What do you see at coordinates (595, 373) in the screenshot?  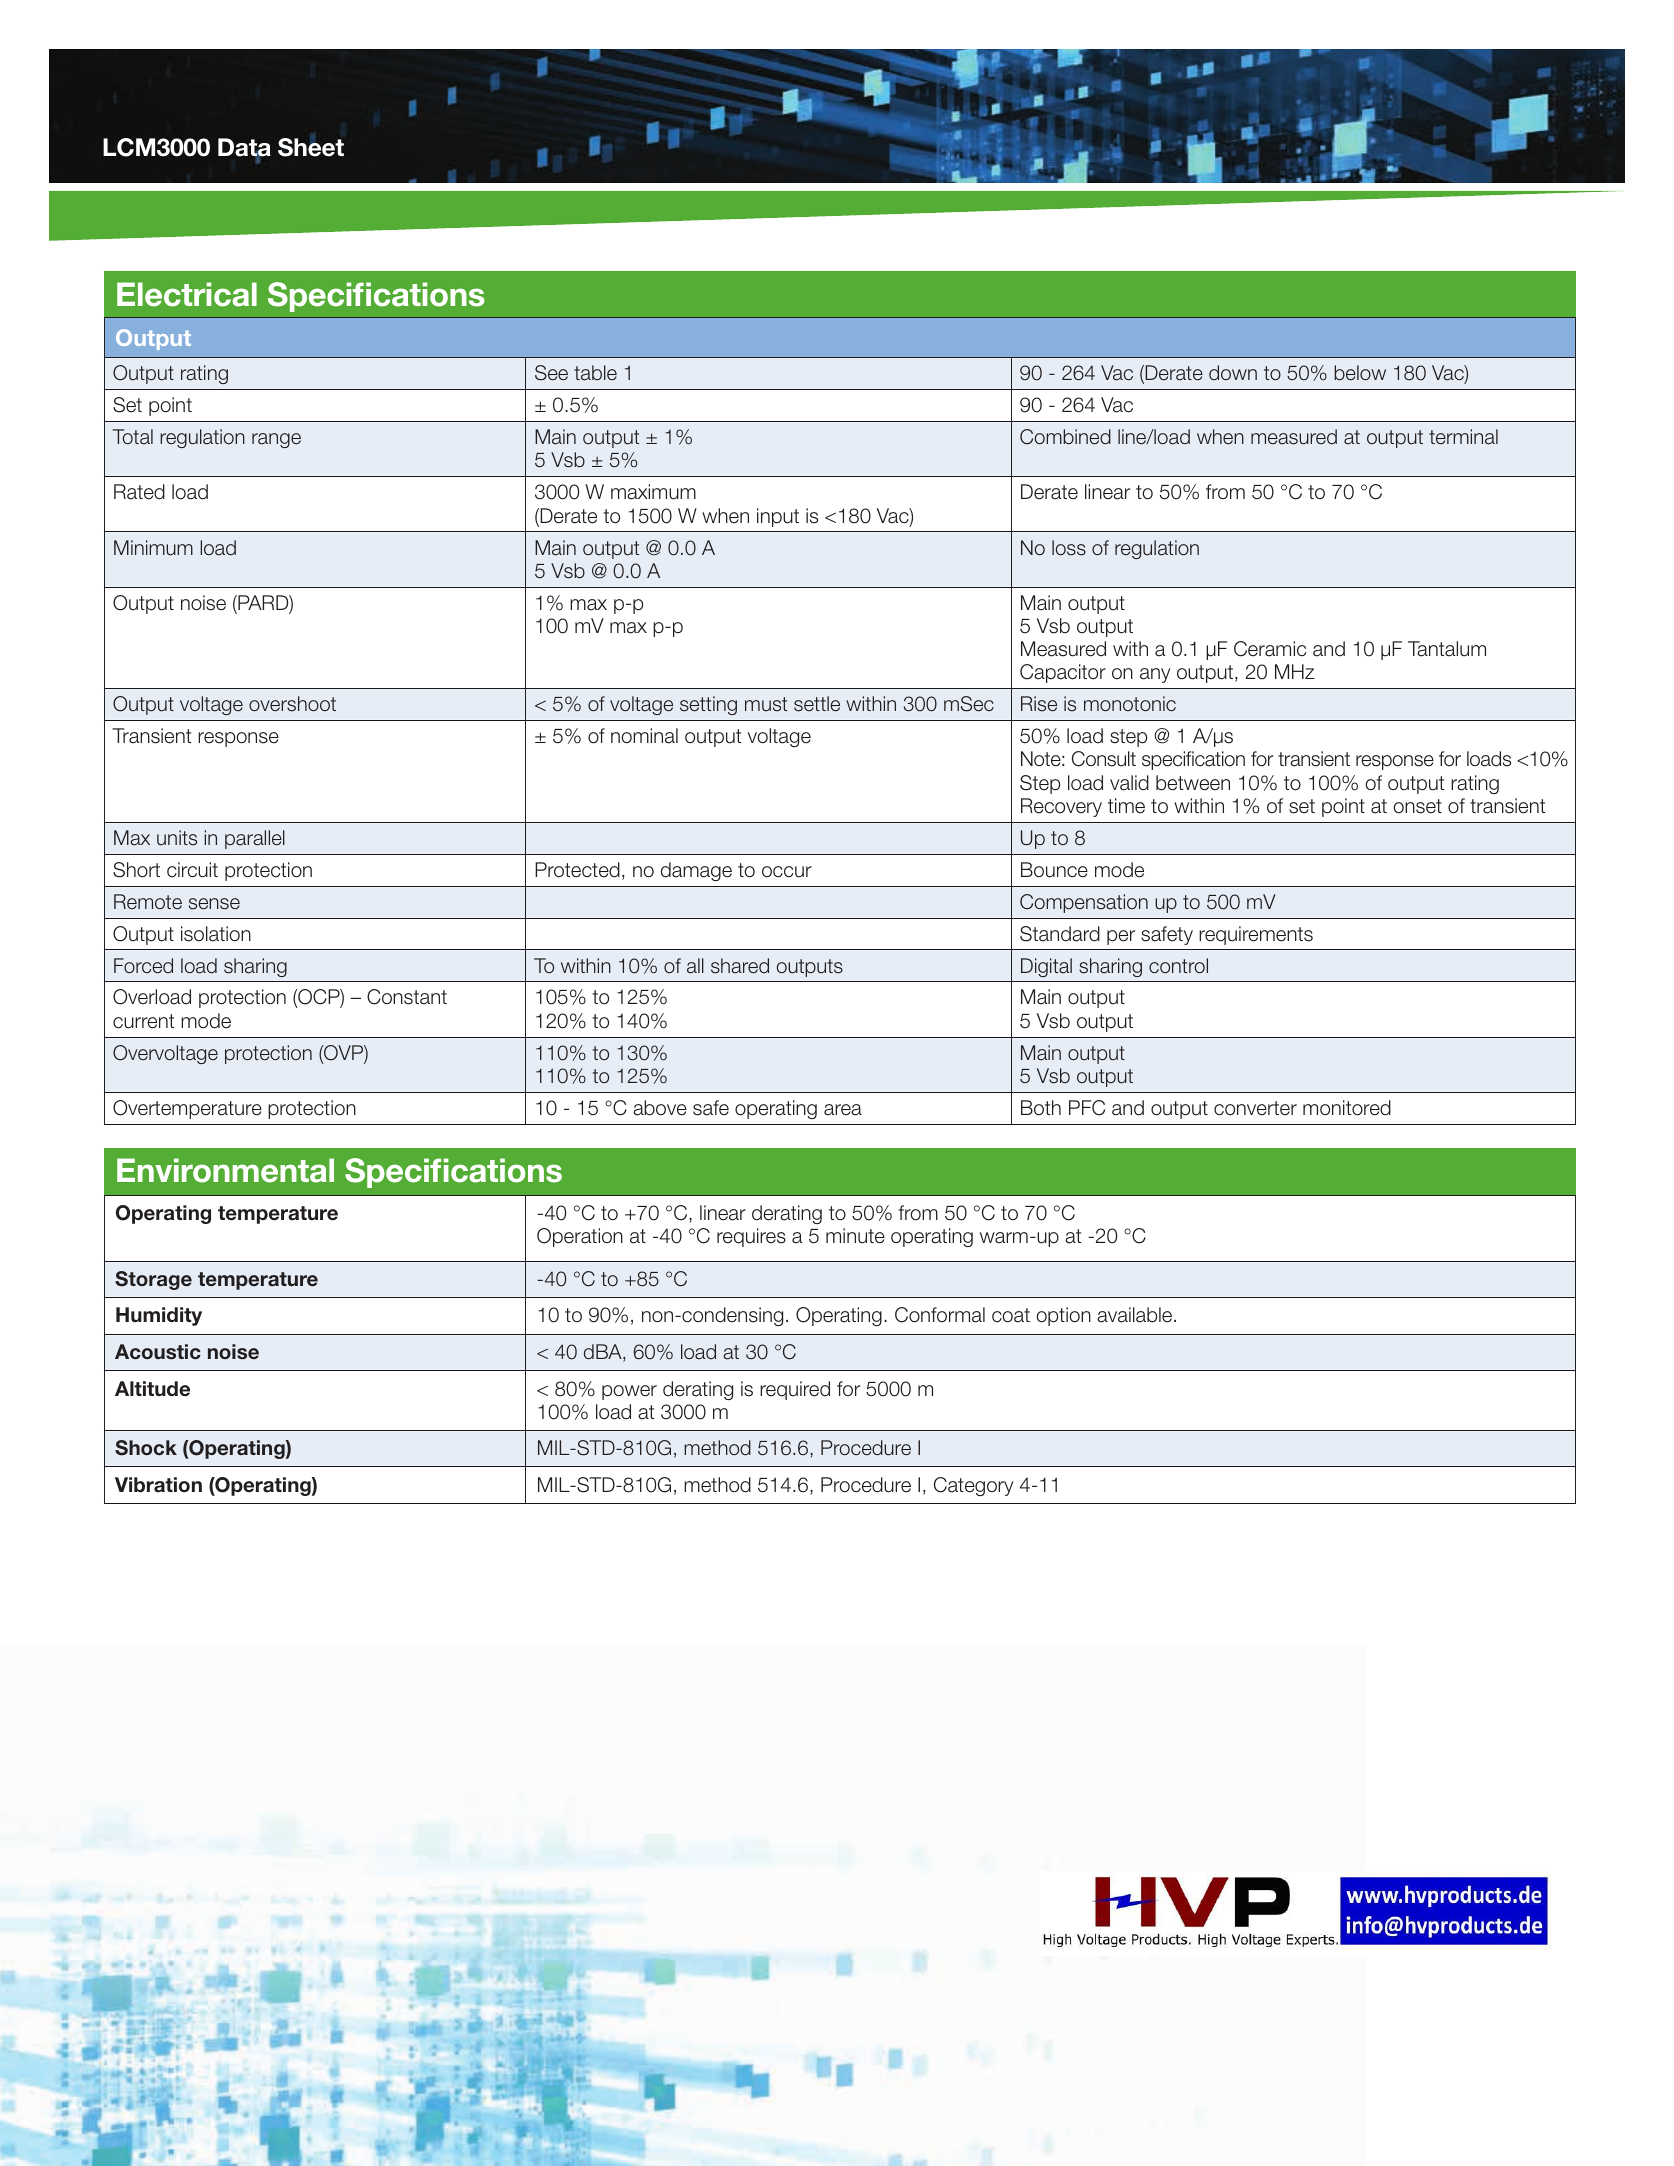 I see `table` at bounding box center [595, 373].
